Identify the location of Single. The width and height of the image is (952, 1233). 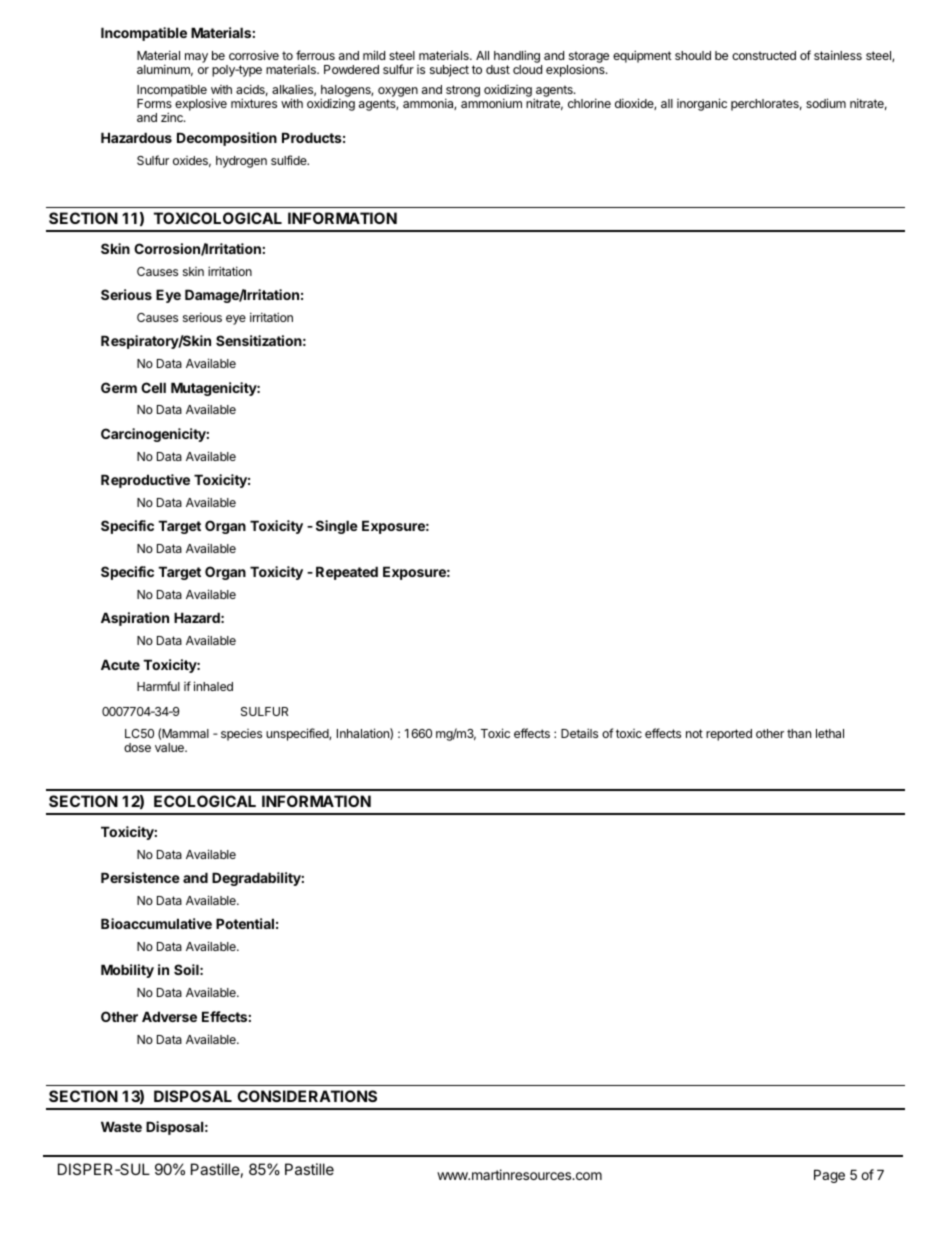
(337, 527).
